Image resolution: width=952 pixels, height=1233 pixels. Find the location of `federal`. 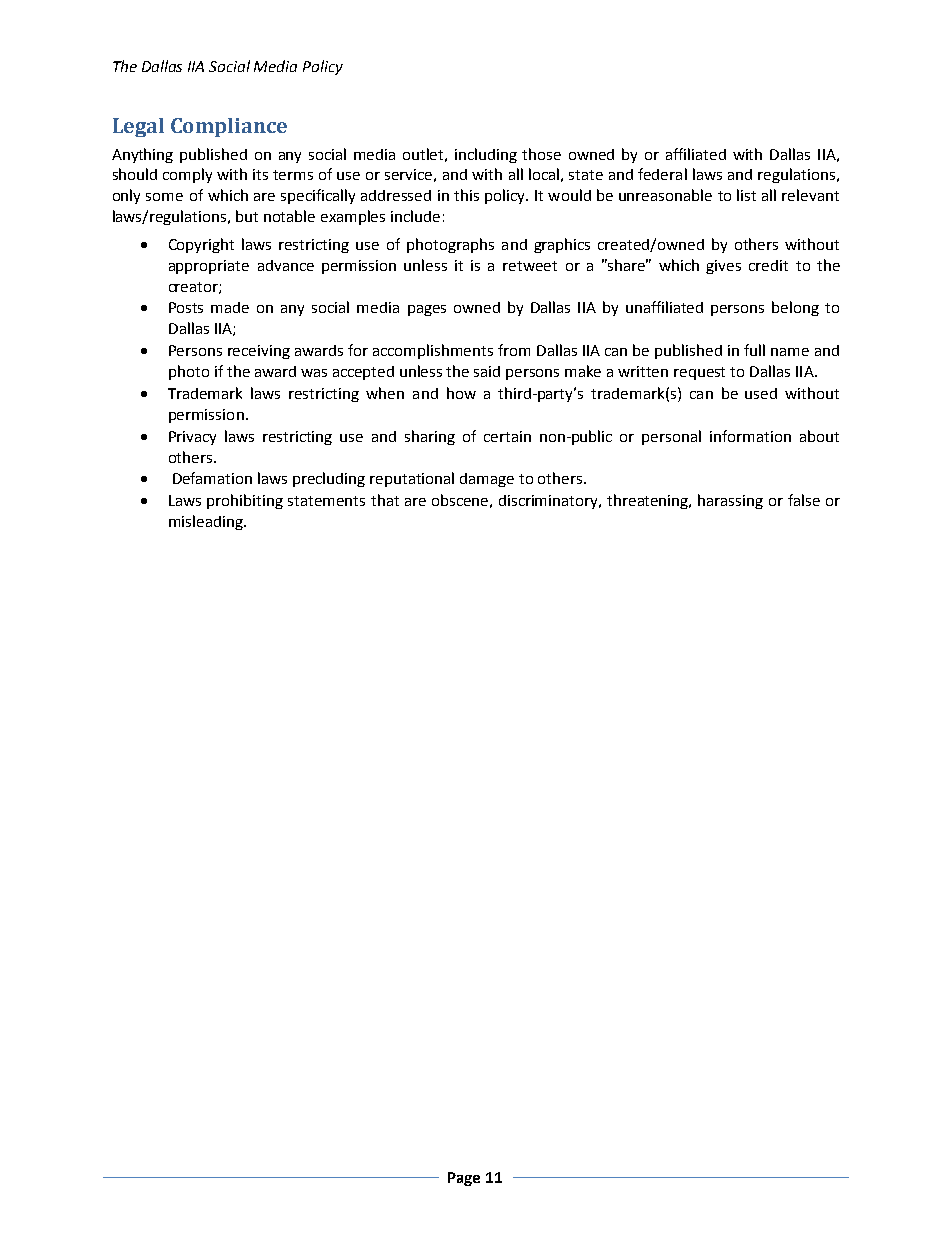

federal is located at coordinates (662, 174).
